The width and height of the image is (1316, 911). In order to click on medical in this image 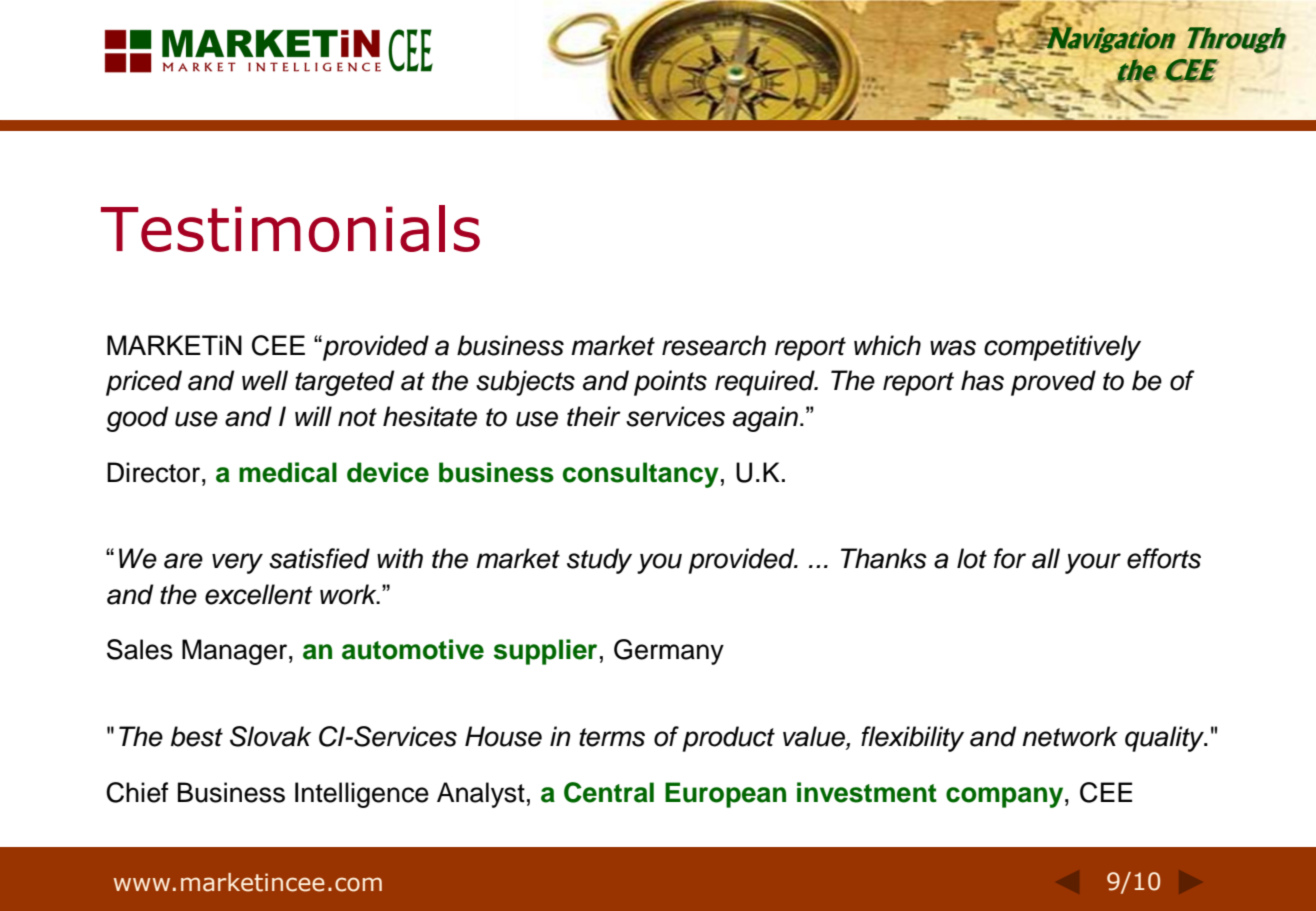, I will do `click(288, 472)`.
